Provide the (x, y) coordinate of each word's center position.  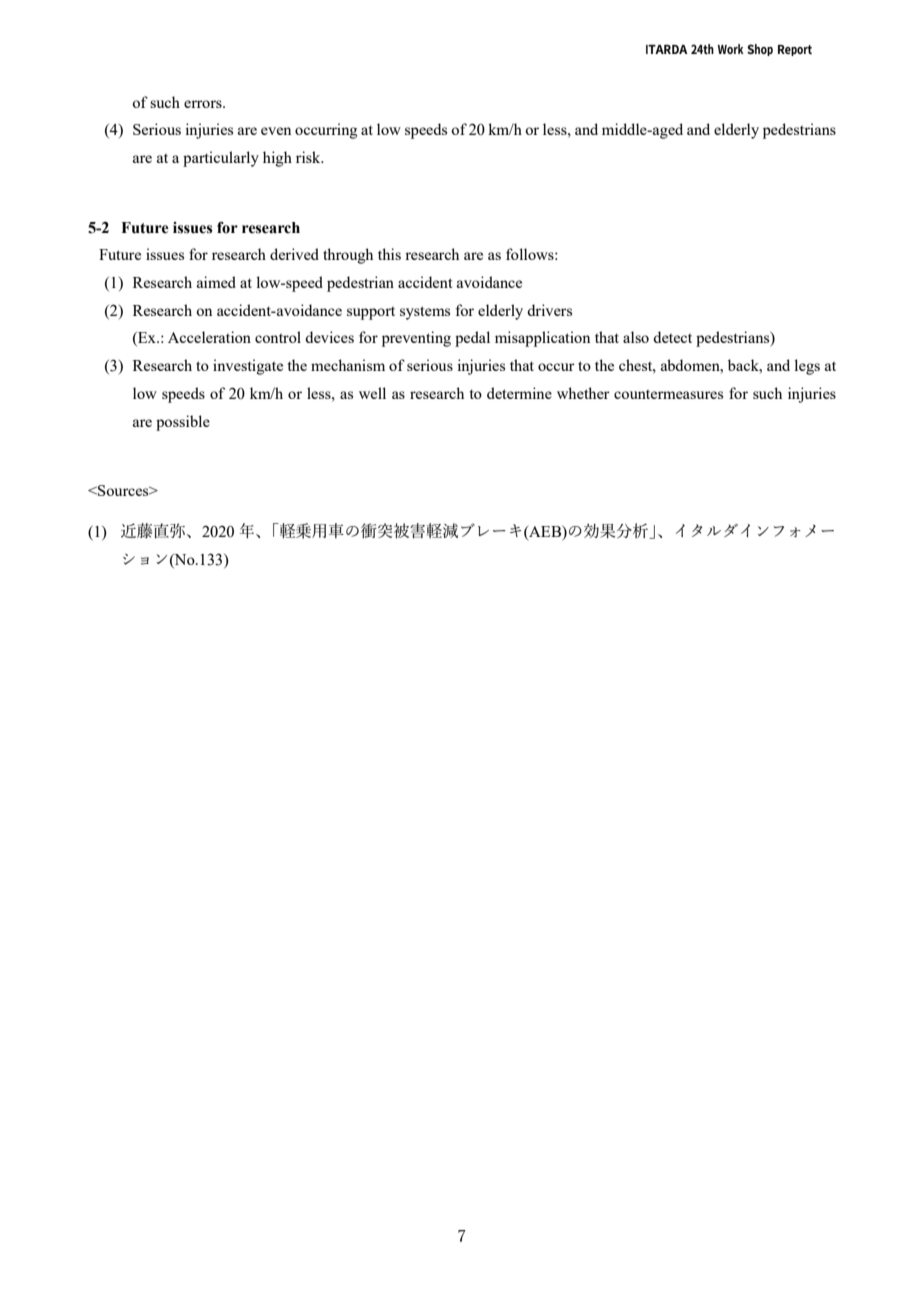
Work (731, 49)
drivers (549, 310)
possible (183, 423)
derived (294, 254)
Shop (760, 50)
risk (309, 157)
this (389, 254)
